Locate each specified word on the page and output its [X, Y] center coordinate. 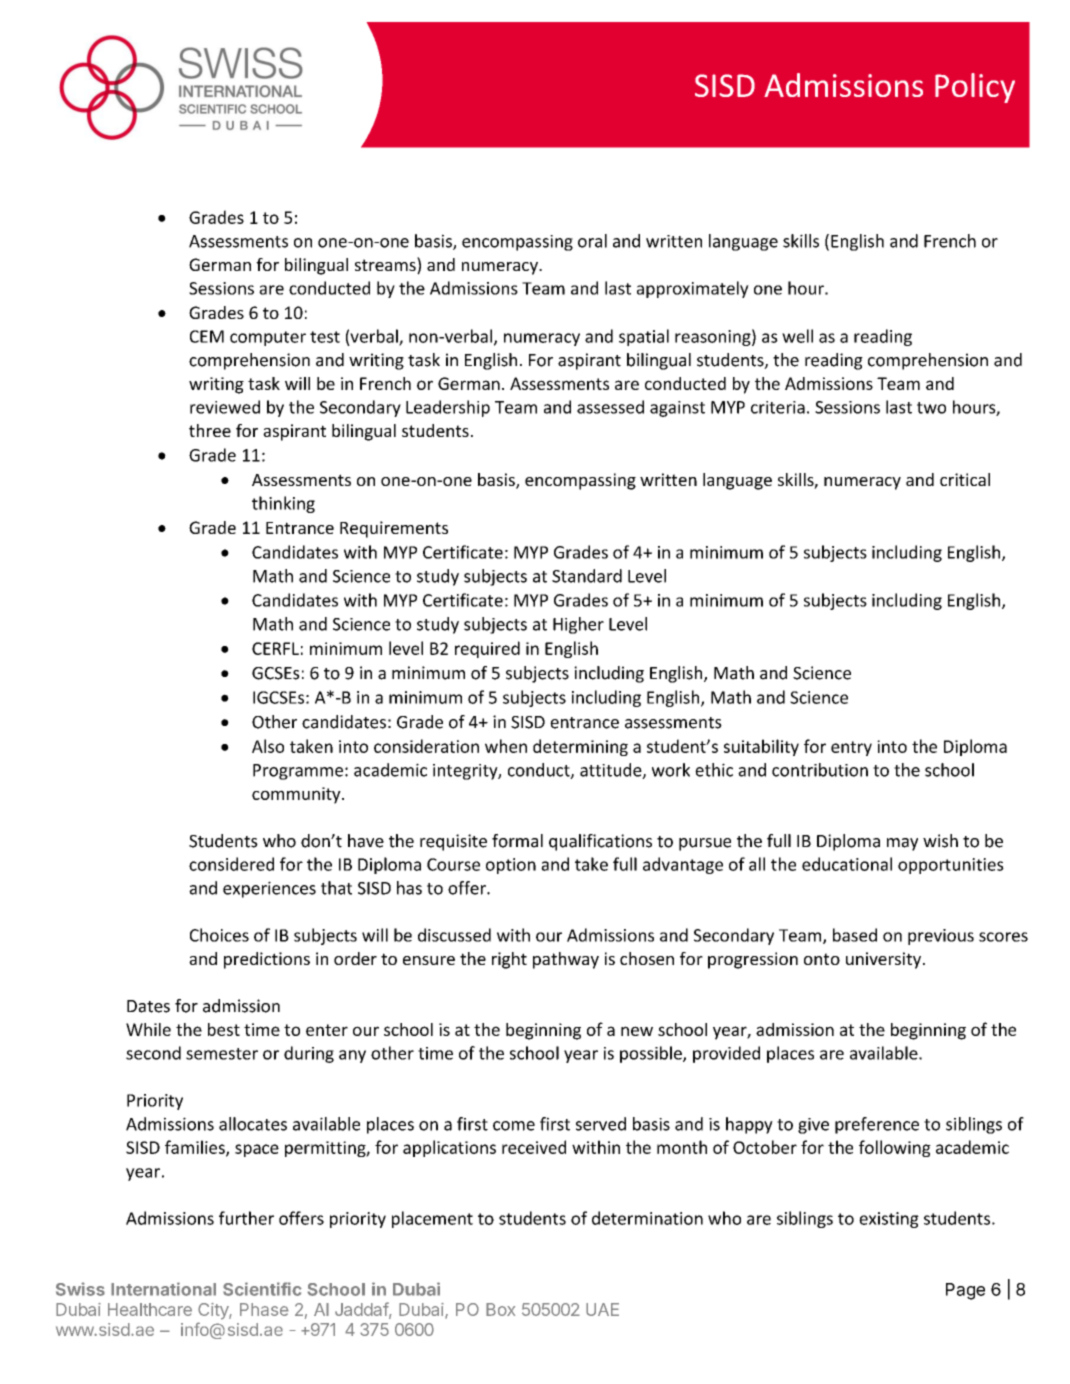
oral [592, 241]
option [511, 866]
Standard [587, 576]
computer [268, 338]
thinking [283, 504]
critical [965, 479]
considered [231, 864]
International [163, 1289]
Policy [975, 88]
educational [847, 864]
